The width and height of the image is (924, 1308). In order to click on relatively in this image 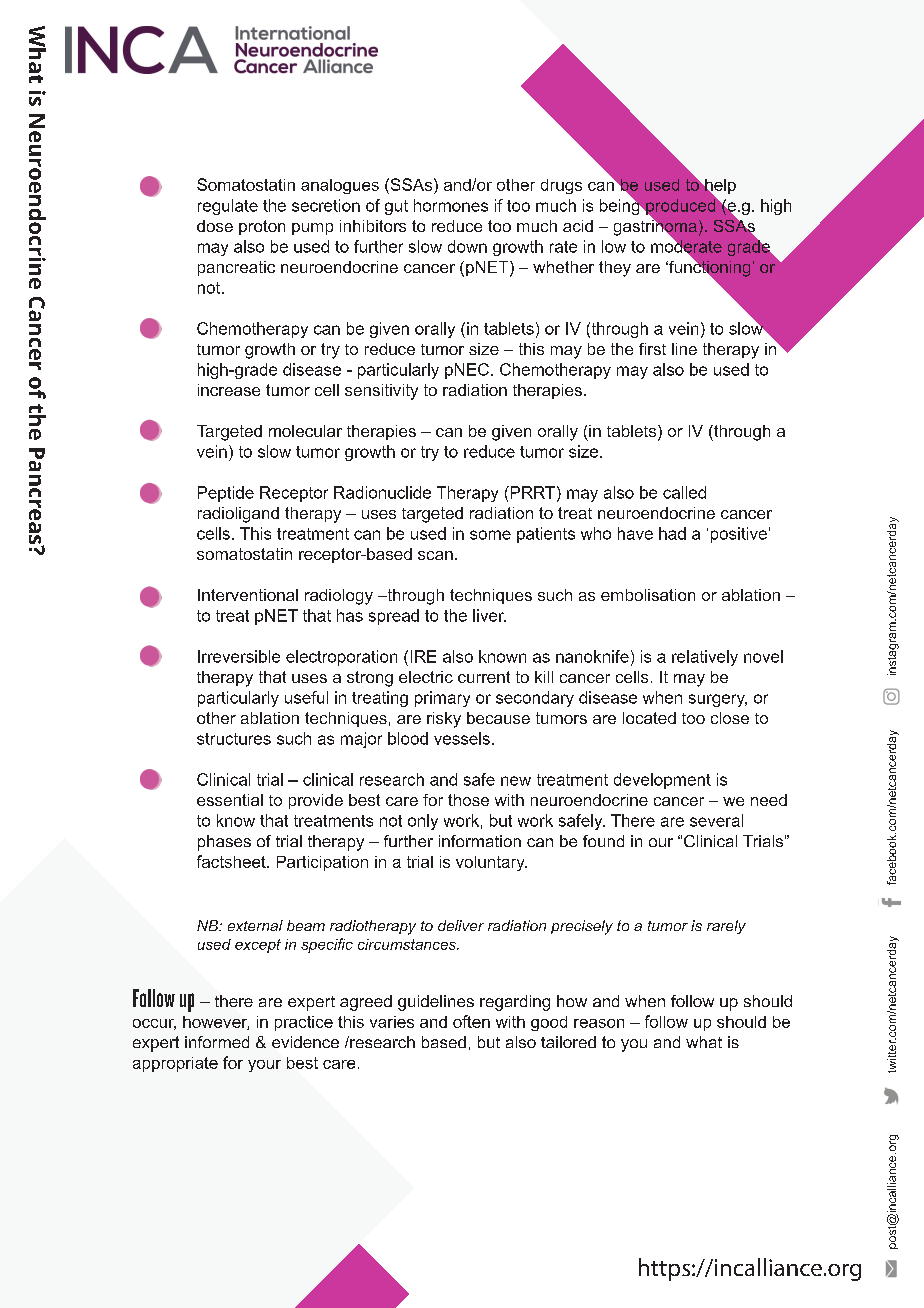, I will do `click(705, 658)`.
